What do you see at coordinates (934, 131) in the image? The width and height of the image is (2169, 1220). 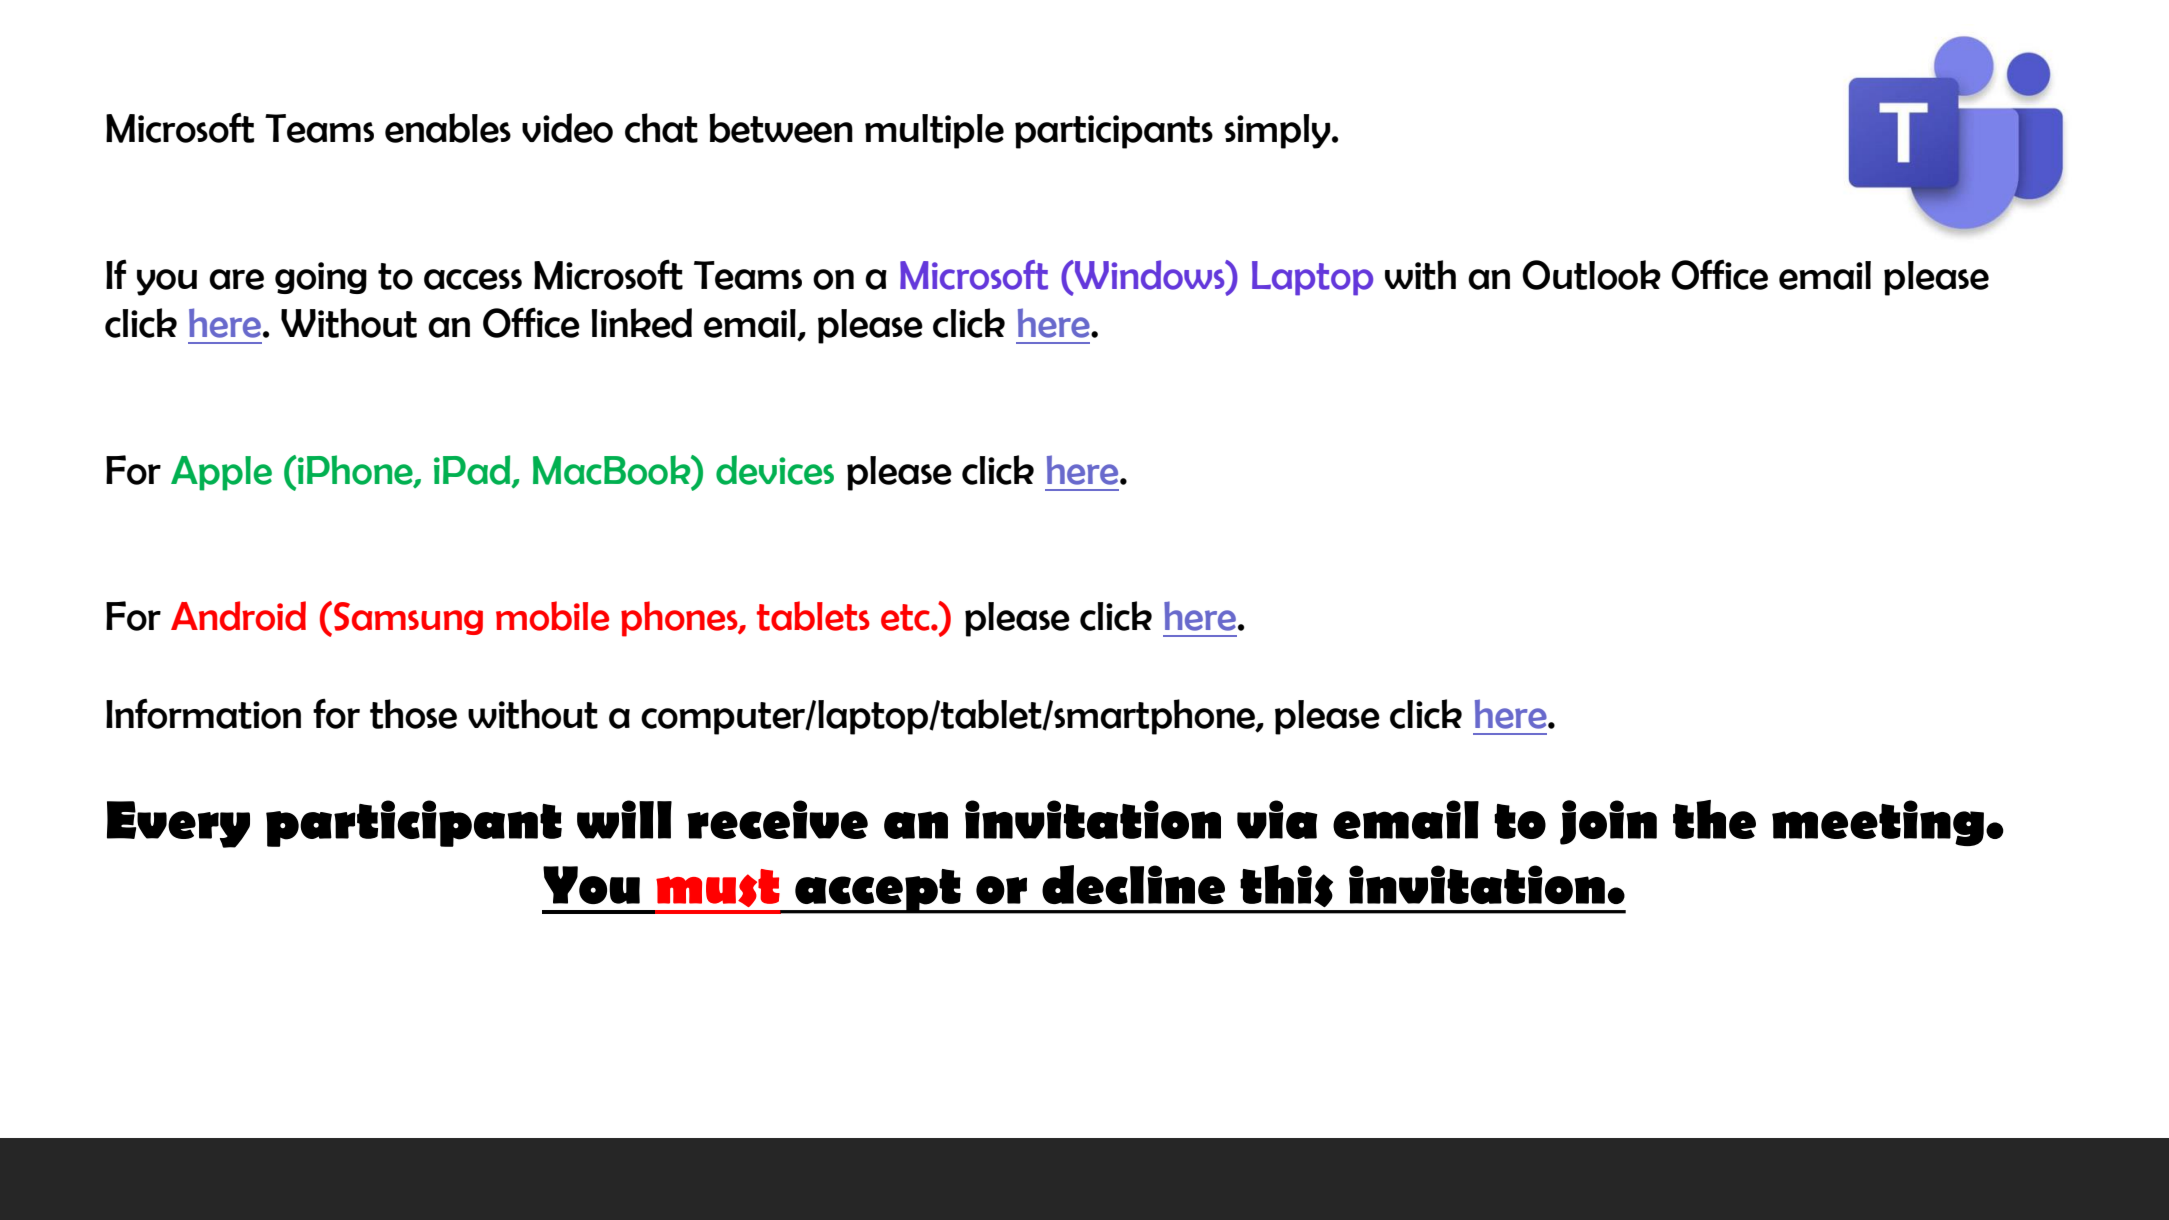 I see `multiple` at bounding box center [934, 131].
